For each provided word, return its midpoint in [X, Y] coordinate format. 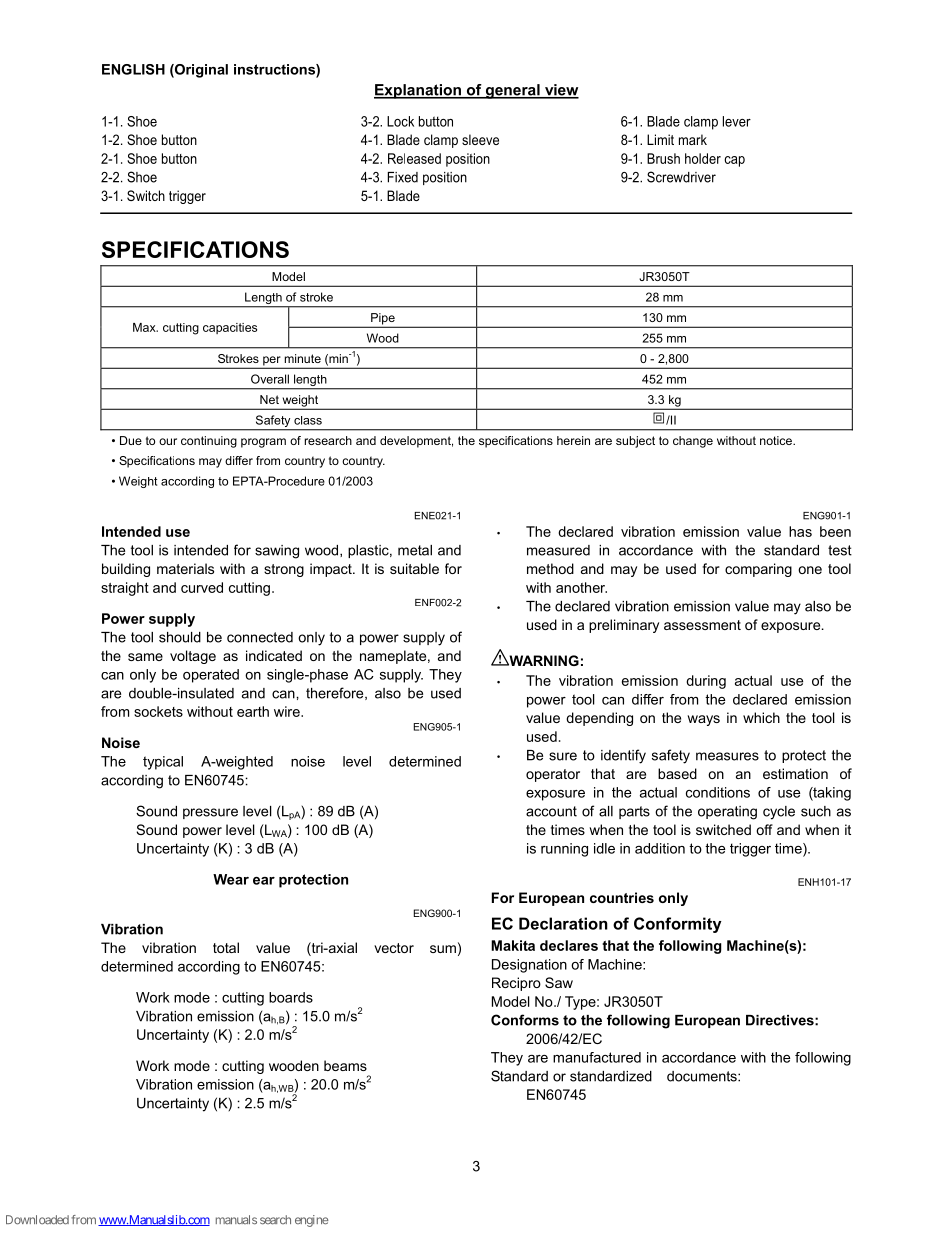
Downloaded [37, 1220]
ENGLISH [133, 69]
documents [703, 1076]
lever [737, 121]
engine [312, 1221]
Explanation [418, 91]
